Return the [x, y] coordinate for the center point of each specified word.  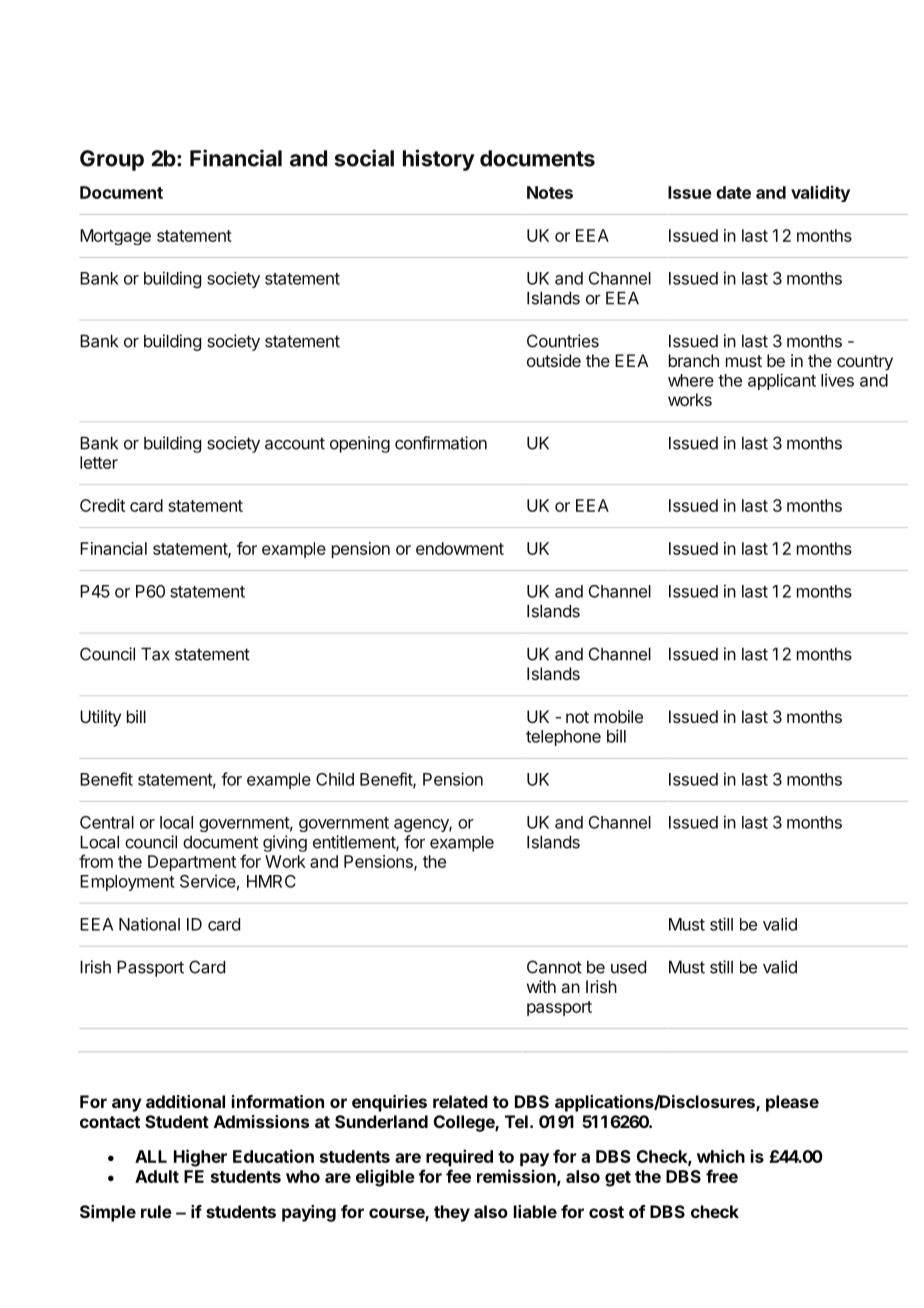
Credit [102, 505]
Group [112, 160]
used [628, 967]
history [439, 160]
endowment [460, 548]
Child [335, 779]
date [733, 192]
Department [192, 863]
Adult [157, 1176]
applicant [782, 381]
